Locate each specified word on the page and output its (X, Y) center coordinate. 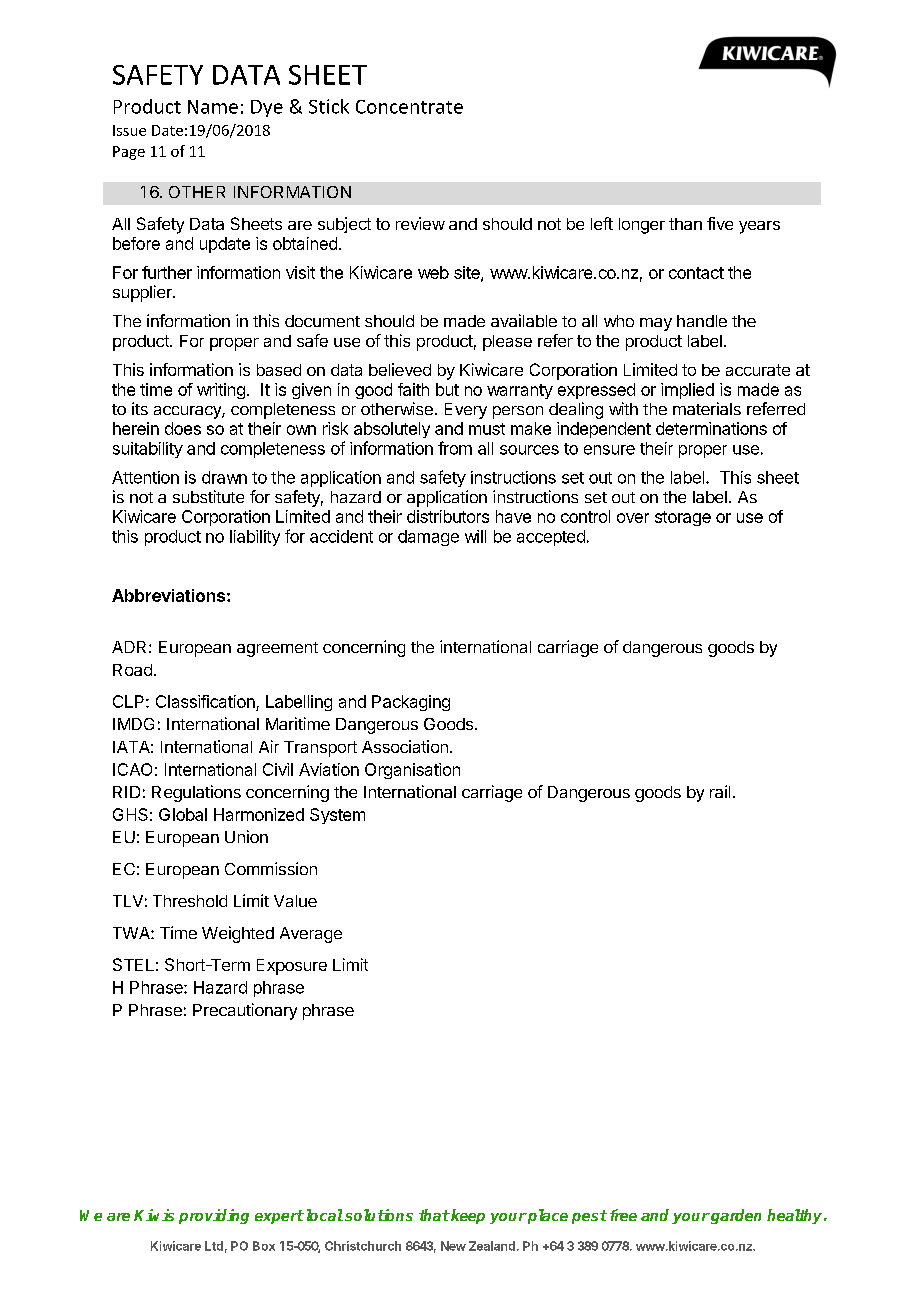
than (685, 224)
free (623, 1215)
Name (213, 107)
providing (214, 1216)
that (434, 1215)
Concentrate (409, 107)
